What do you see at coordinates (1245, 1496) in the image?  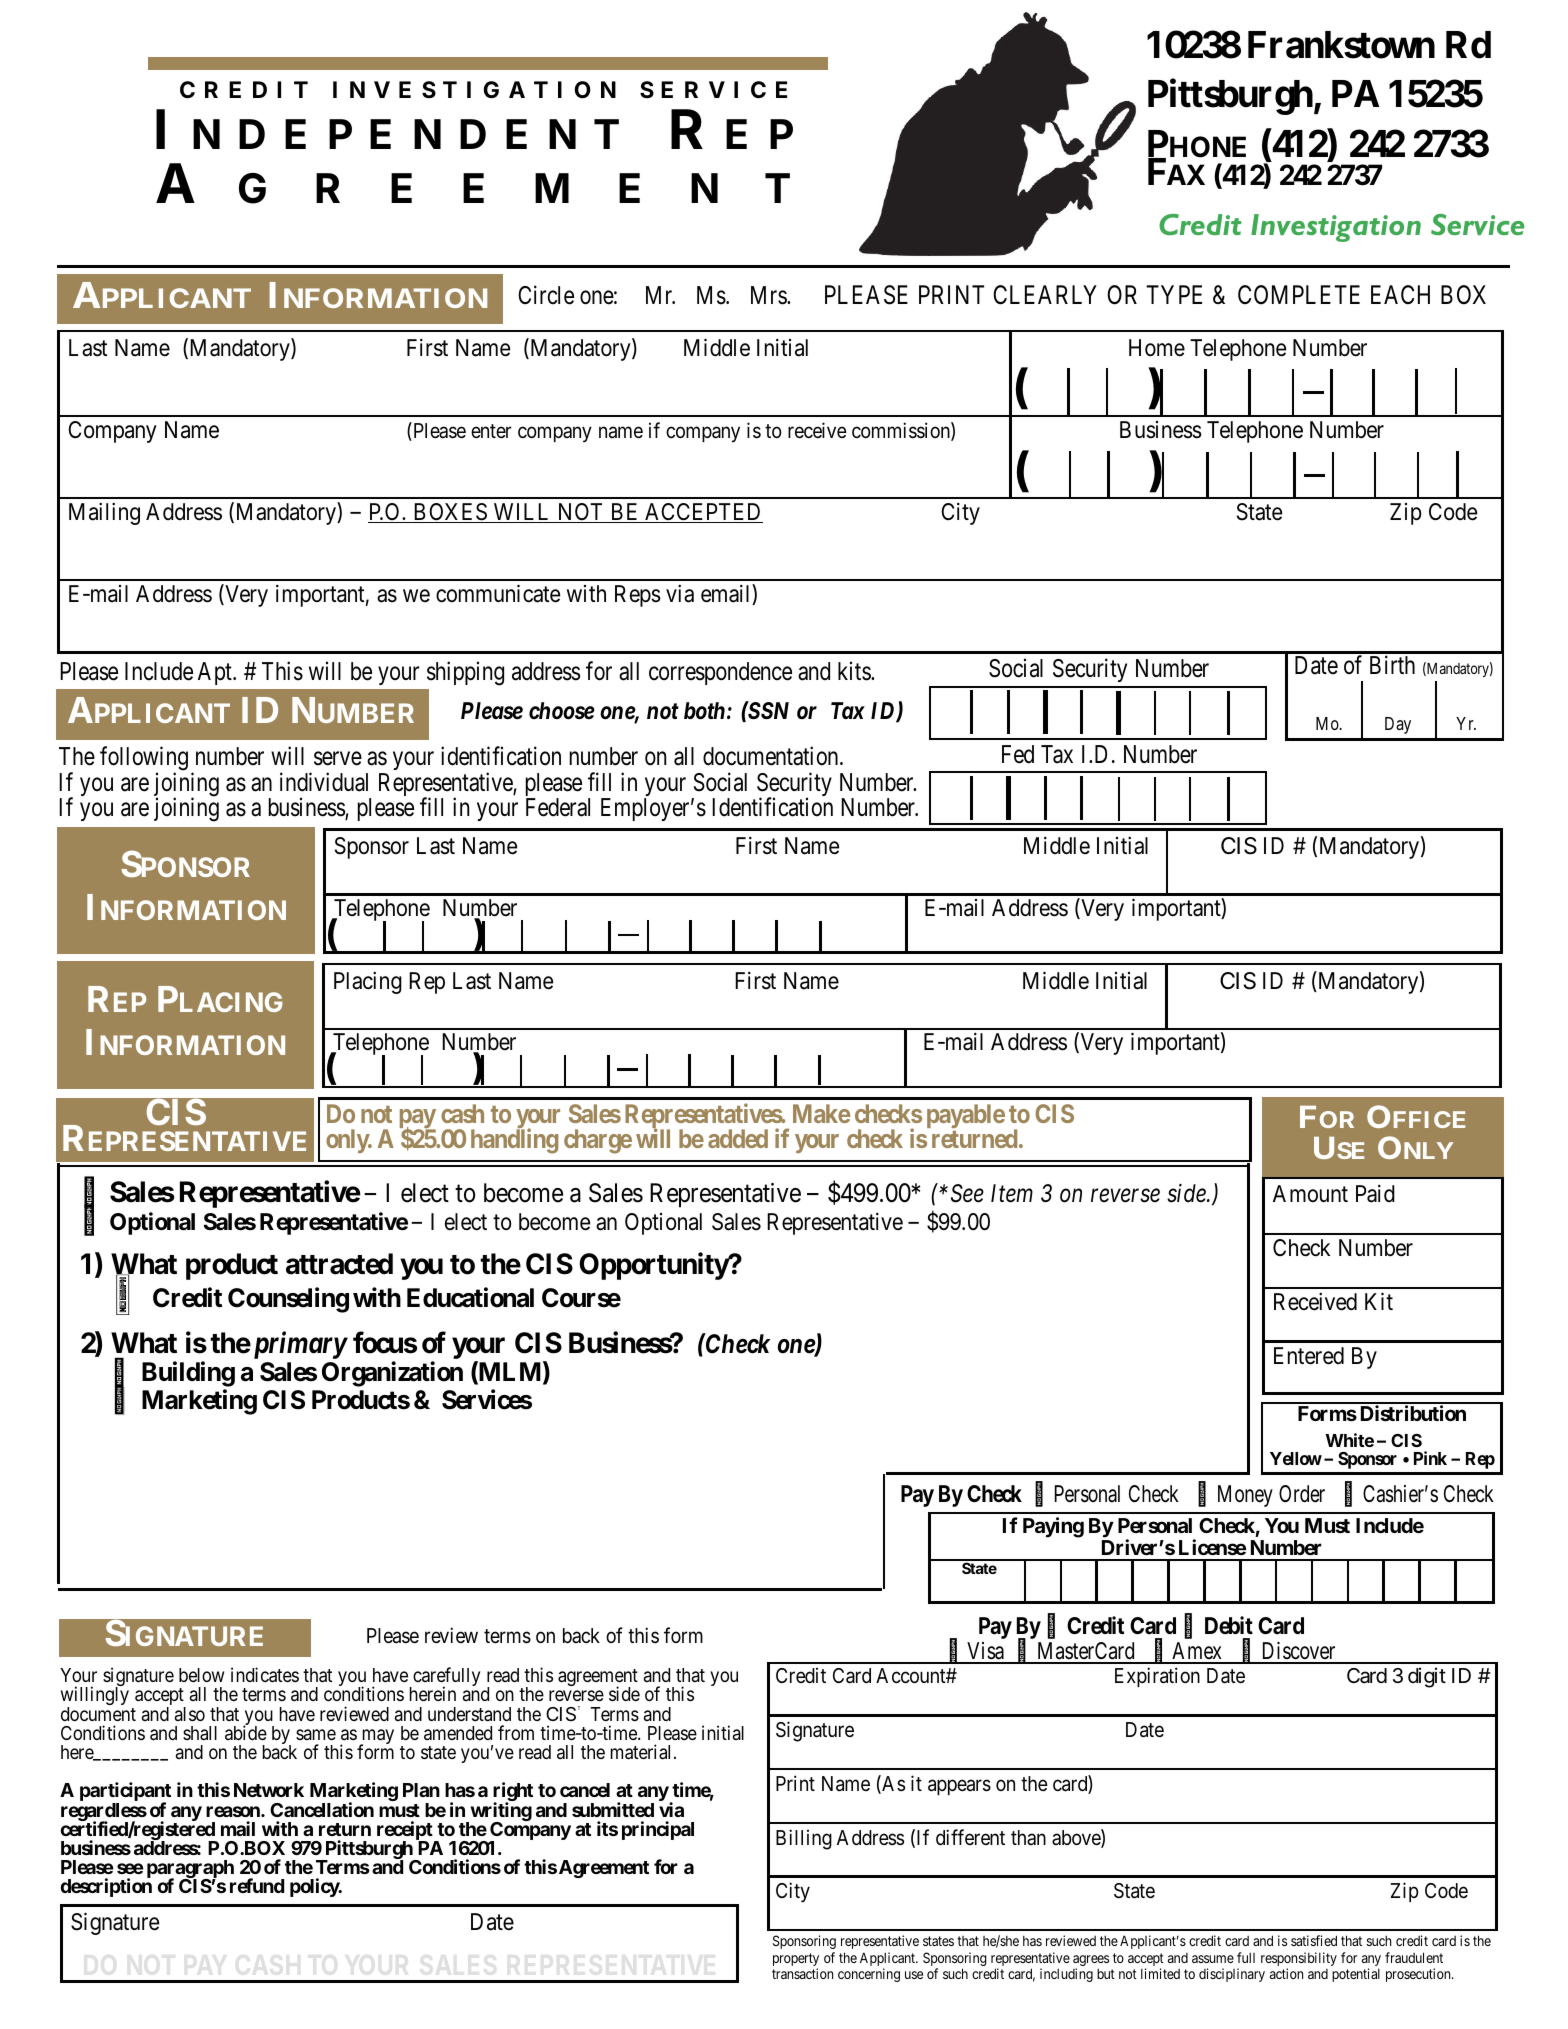 I see `Money` at bounding box center [1245, 1496].
